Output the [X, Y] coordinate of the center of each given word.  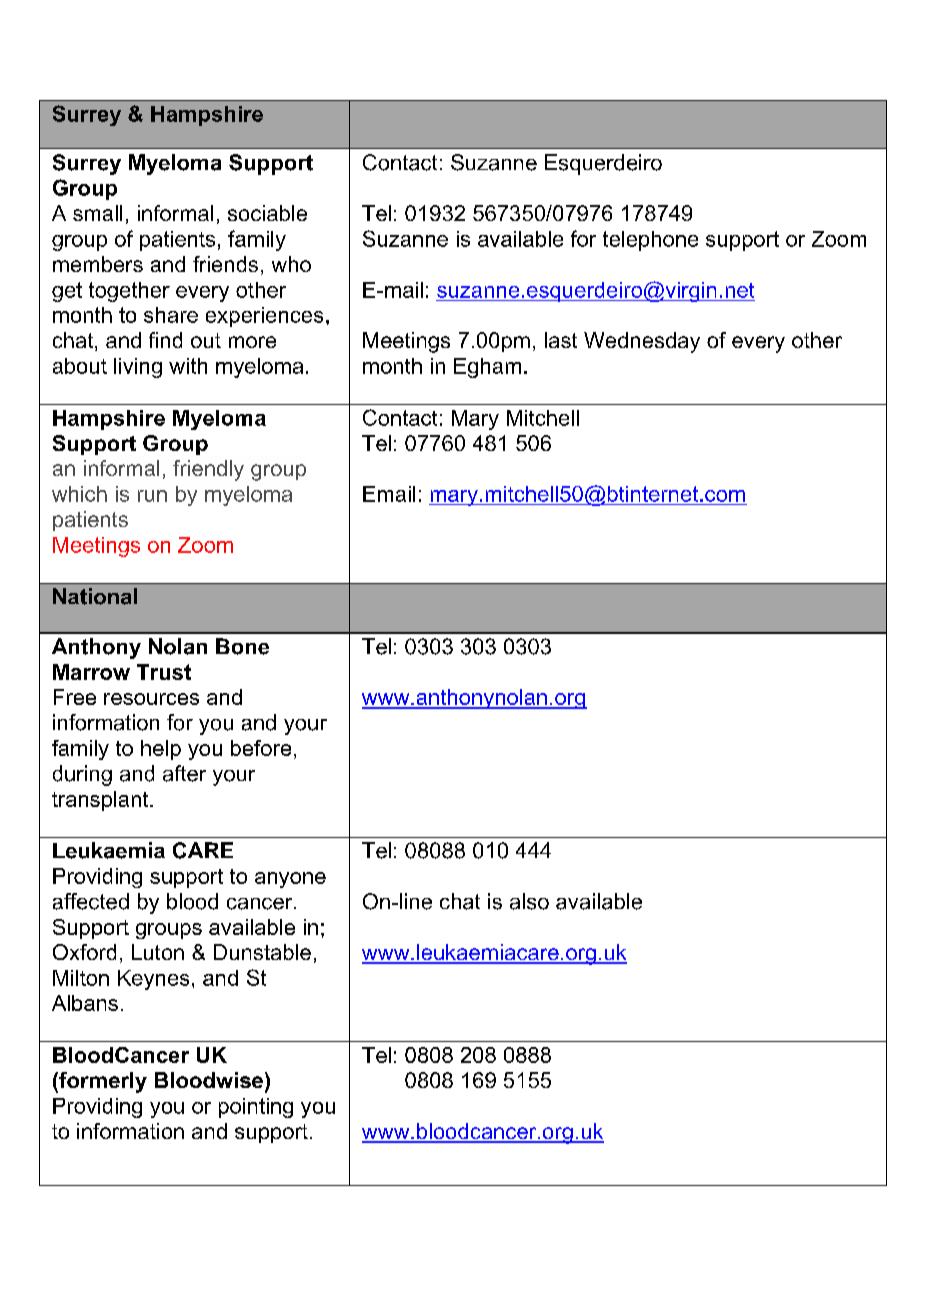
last [561, 340]
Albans [85, 1003]
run [152, 496]
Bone [242, 646]
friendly [208, 470]
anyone [290, 880]
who [291, 264]
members [98, 264]
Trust [164, 672]
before [261, 748]
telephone [650, 241]
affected [91, 901]
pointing [256, 1108]
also [529, 901]
